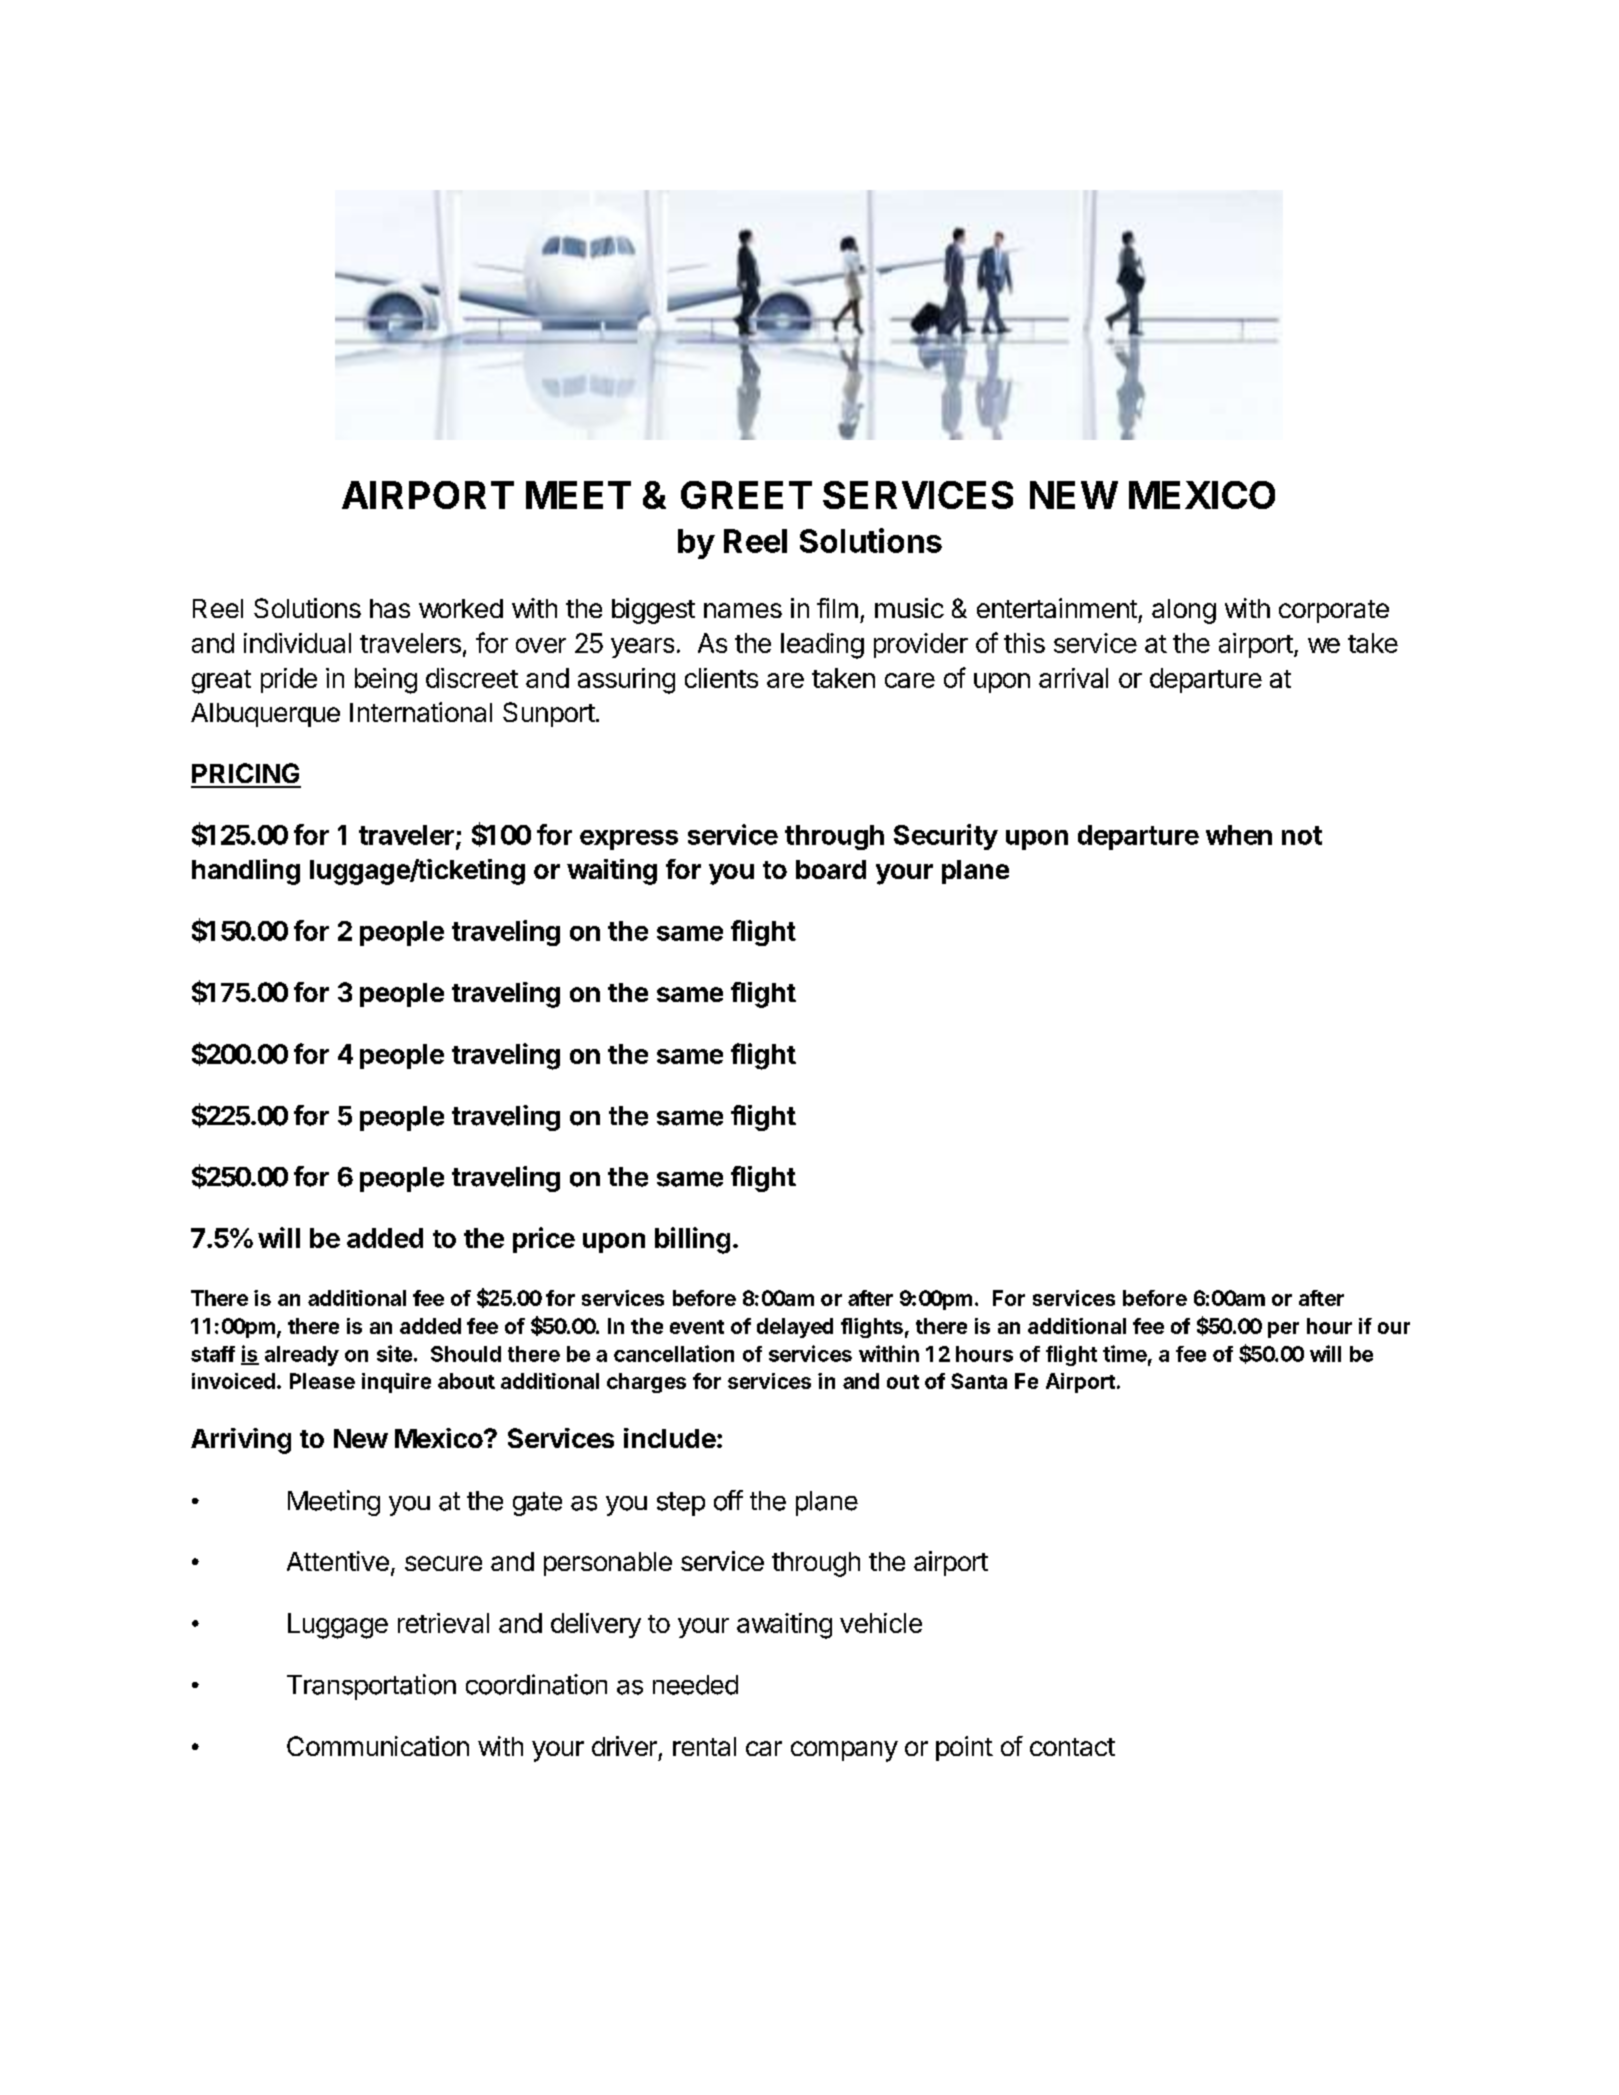 Image resolution: width=1619 pixels, height=2095 pixels. Describe the element at coordinates (721, 678) in the page. I see `clients` at that location.
